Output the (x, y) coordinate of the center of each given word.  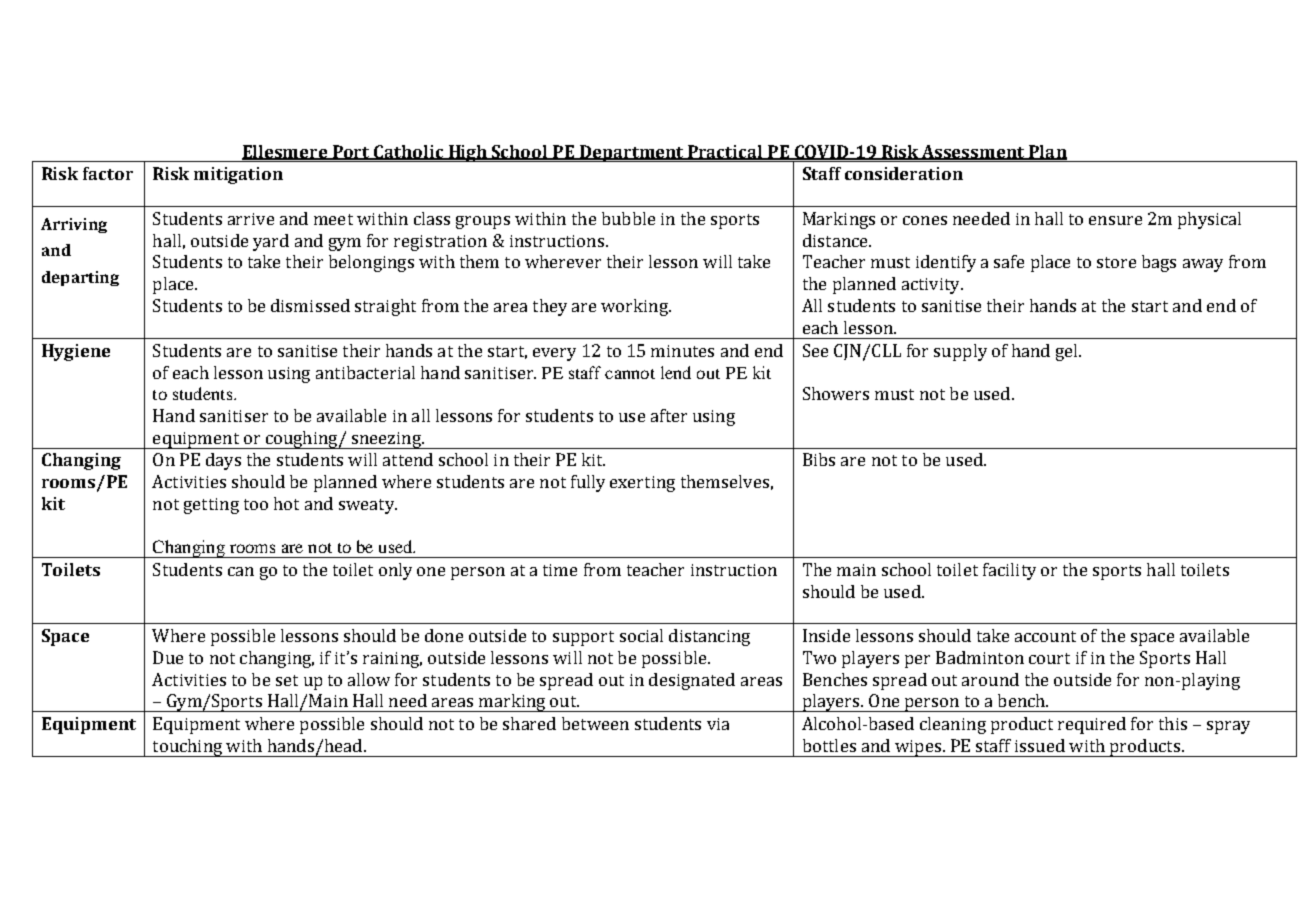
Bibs (819, 459)
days (223, 461)
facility (1009, 571)
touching (187, 748)
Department (631, 153)
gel (1068, 352)
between (595, 723)
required (1092, 725)
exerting (642, 484)
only (395, 571)
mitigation (238, 175)
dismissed (310, 305)
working (635, 307)
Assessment (974, 152)
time (560, 570)
